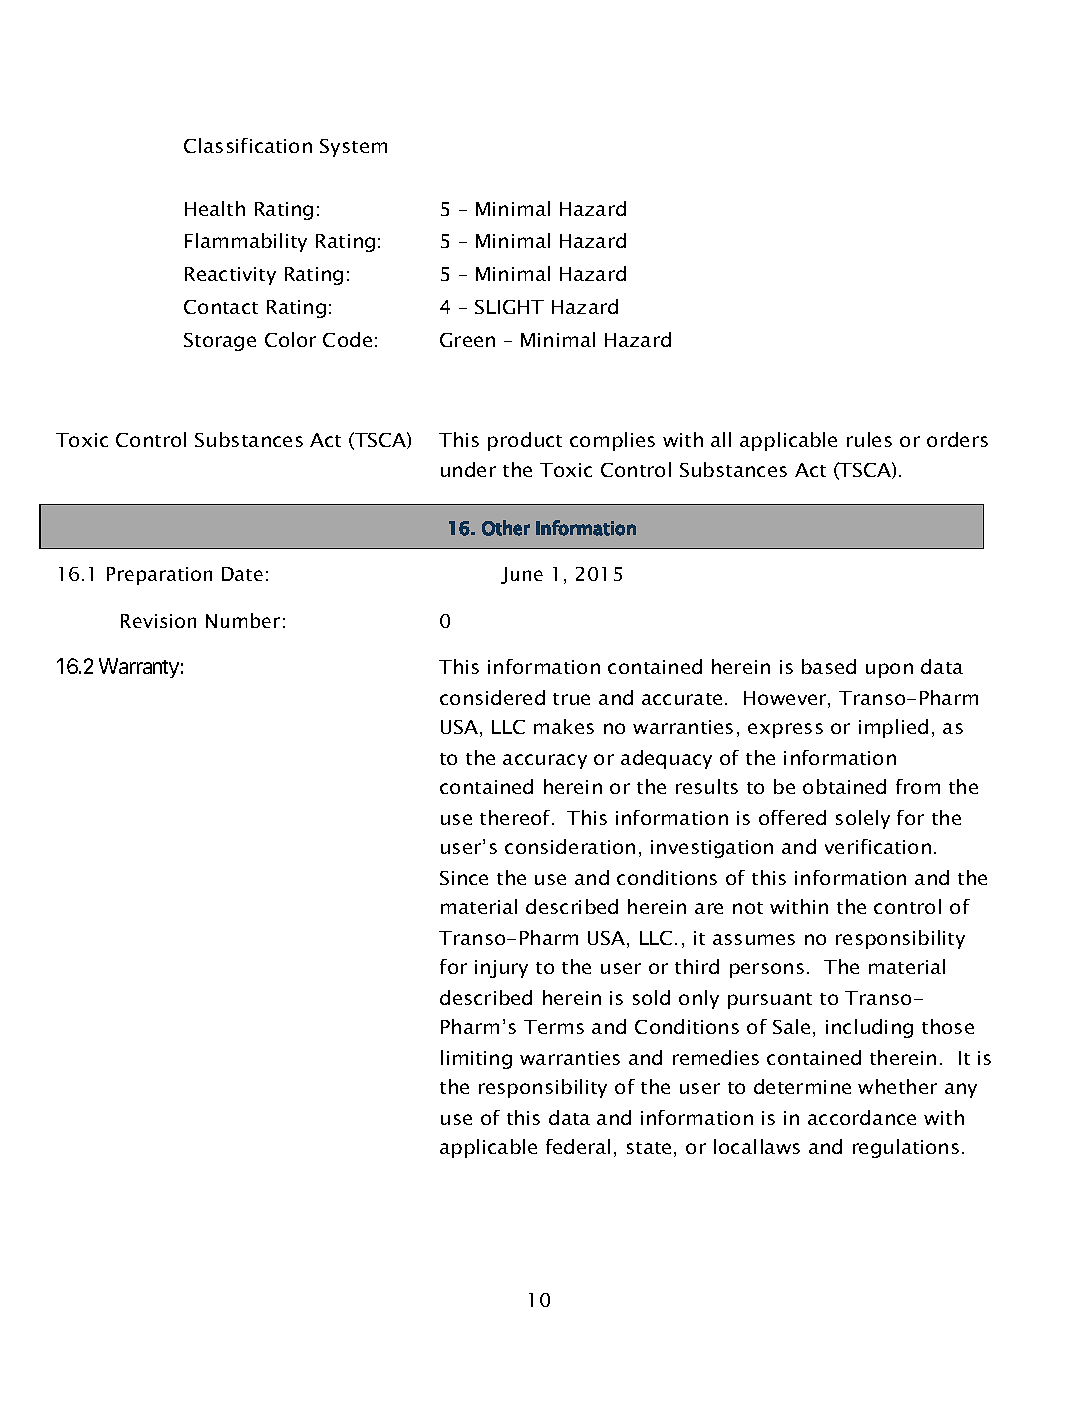 The image size is (1086, 1406). Describe the element at coordinates (869, 439) in the screenshot. I see `rules` at that location.
